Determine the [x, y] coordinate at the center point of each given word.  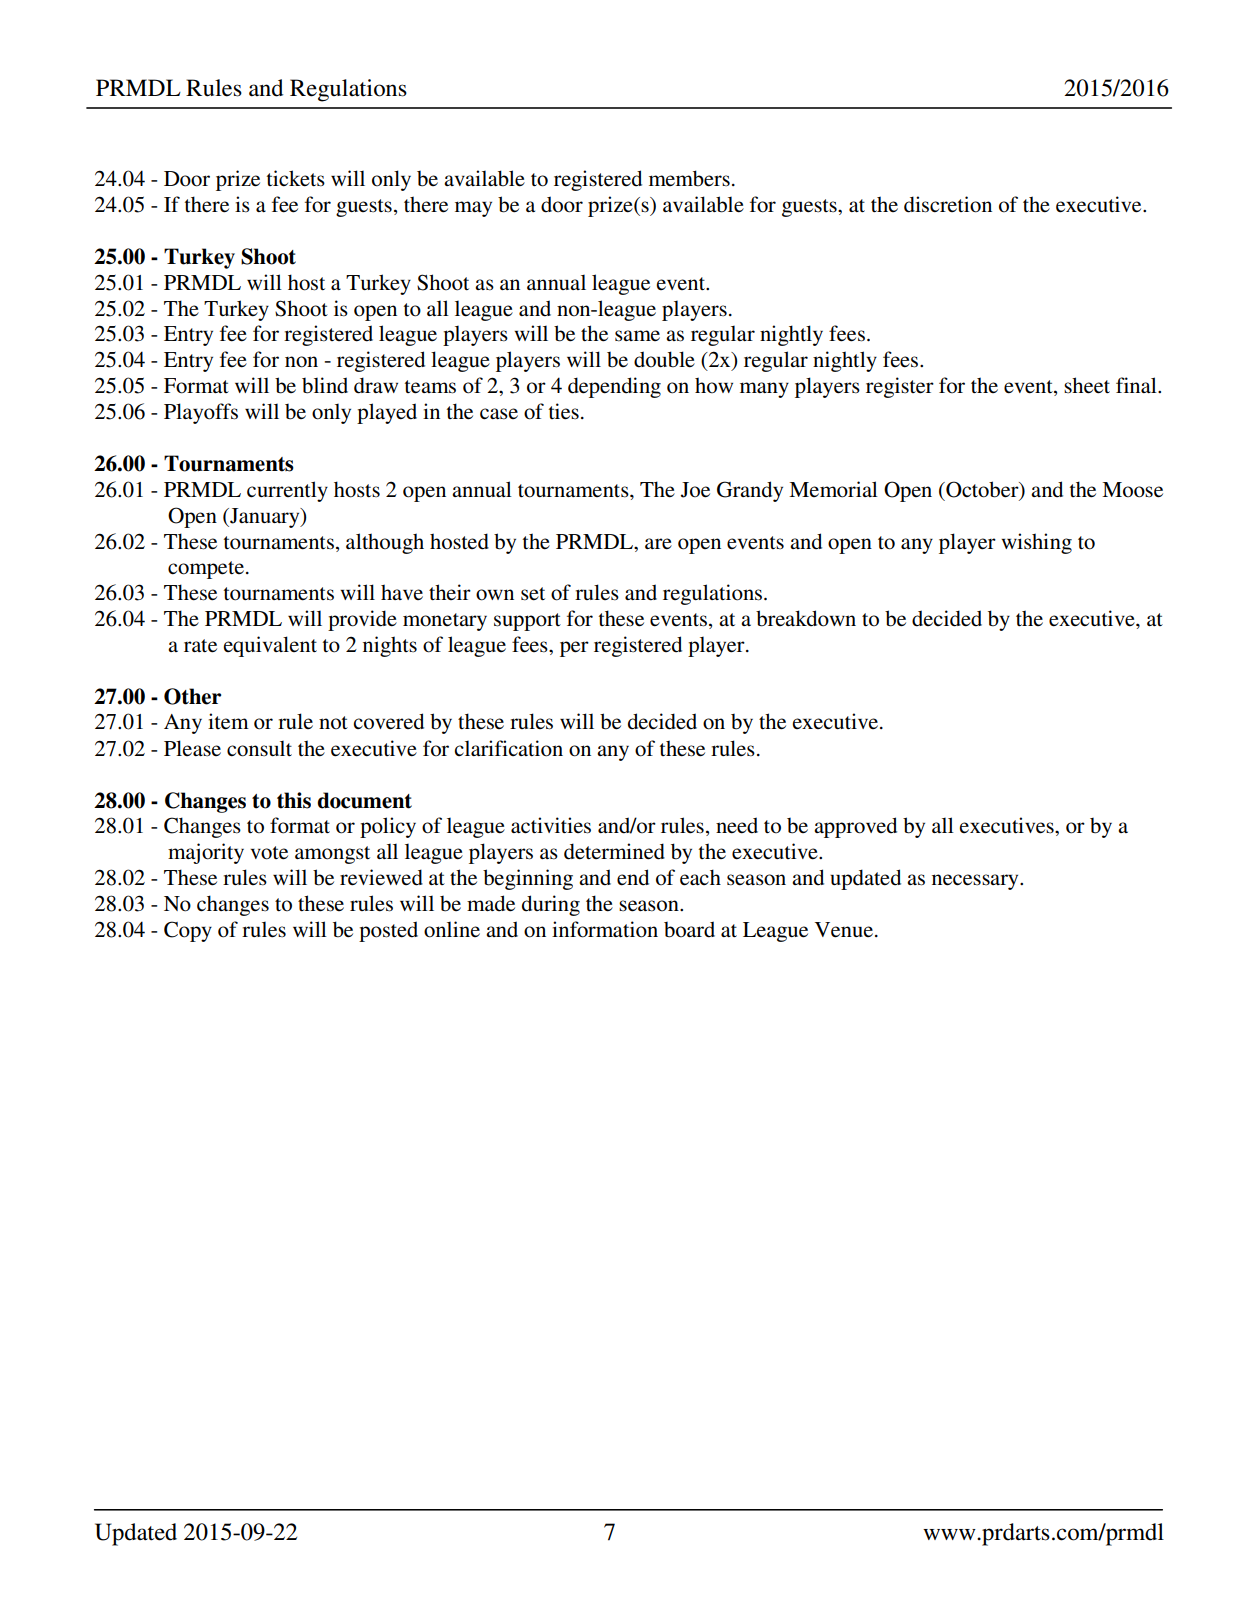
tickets [296, 178]
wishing [1036, 543]
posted [388, 931]
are [658, 544]
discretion [948, 204]
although [385, 543]
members [689, 178]
